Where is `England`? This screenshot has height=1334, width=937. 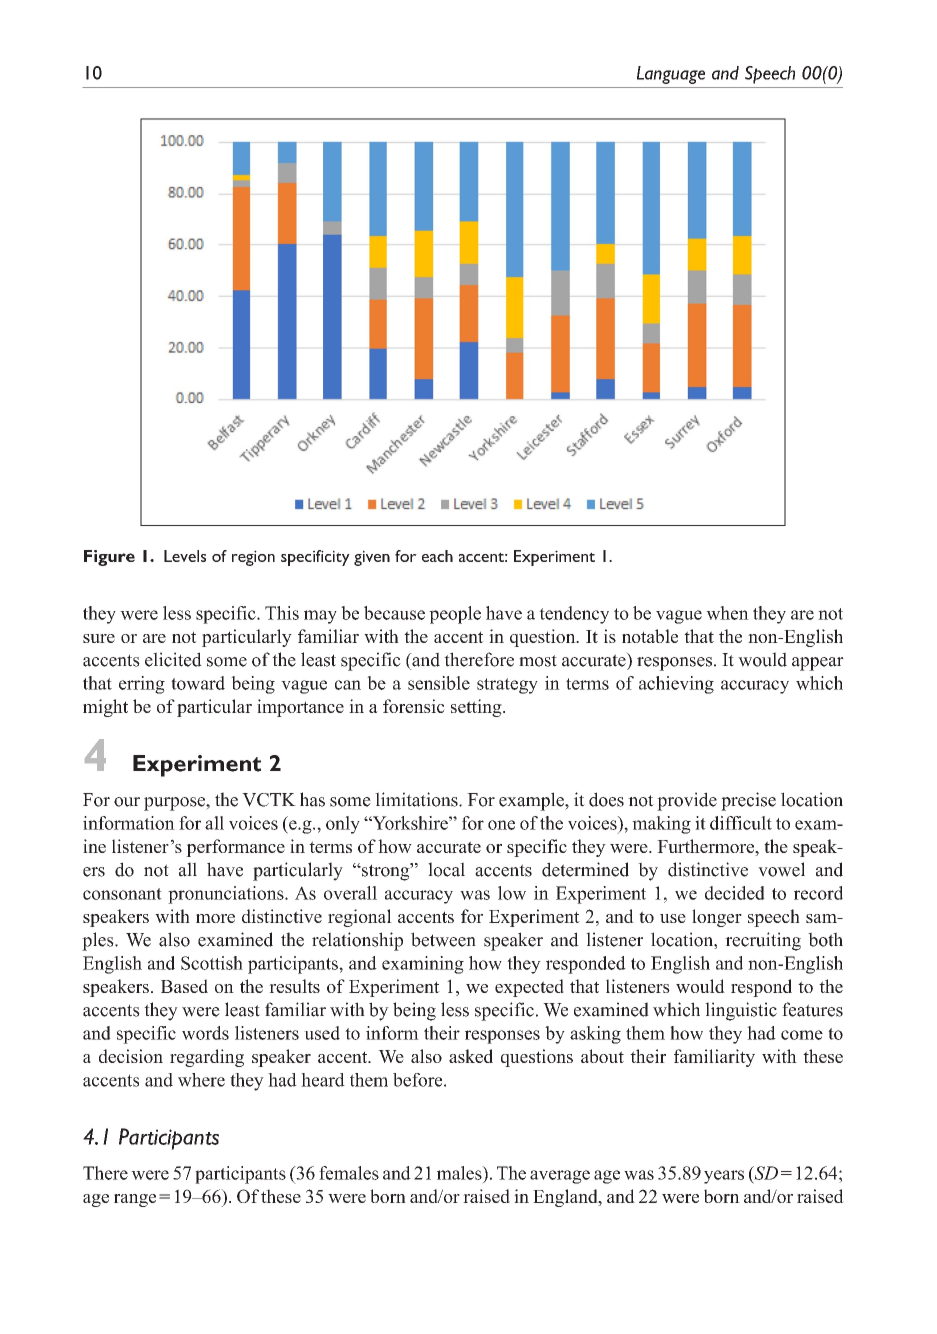 England is located at coordinates (566, 1198).
